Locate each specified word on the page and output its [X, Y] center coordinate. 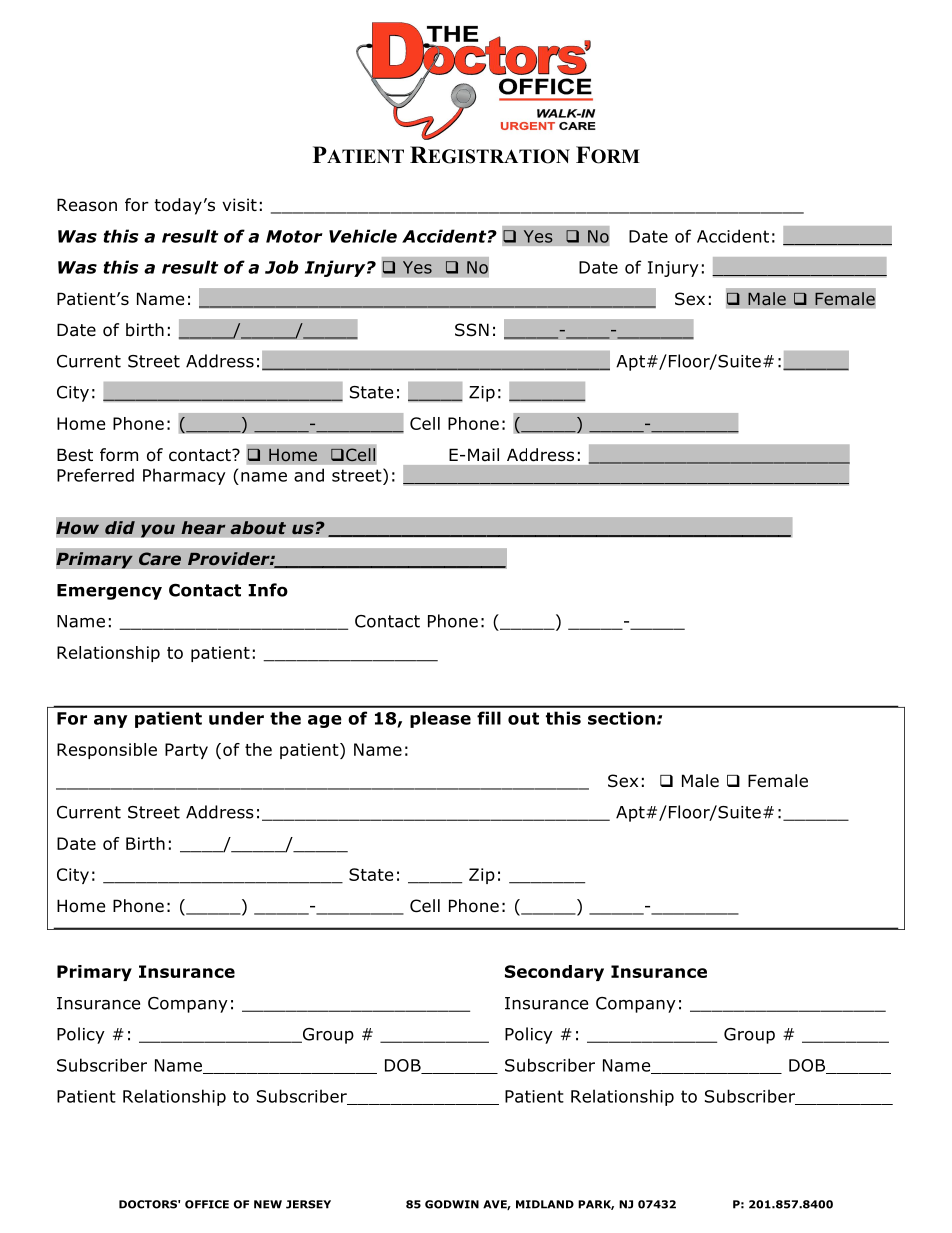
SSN [472, 330]
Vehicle [363, 236]
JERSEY [308, 1204]
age [325, 721]
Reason [87, 205]
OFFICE [207, 1204]
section [621, 718]
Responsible [107, 751]
